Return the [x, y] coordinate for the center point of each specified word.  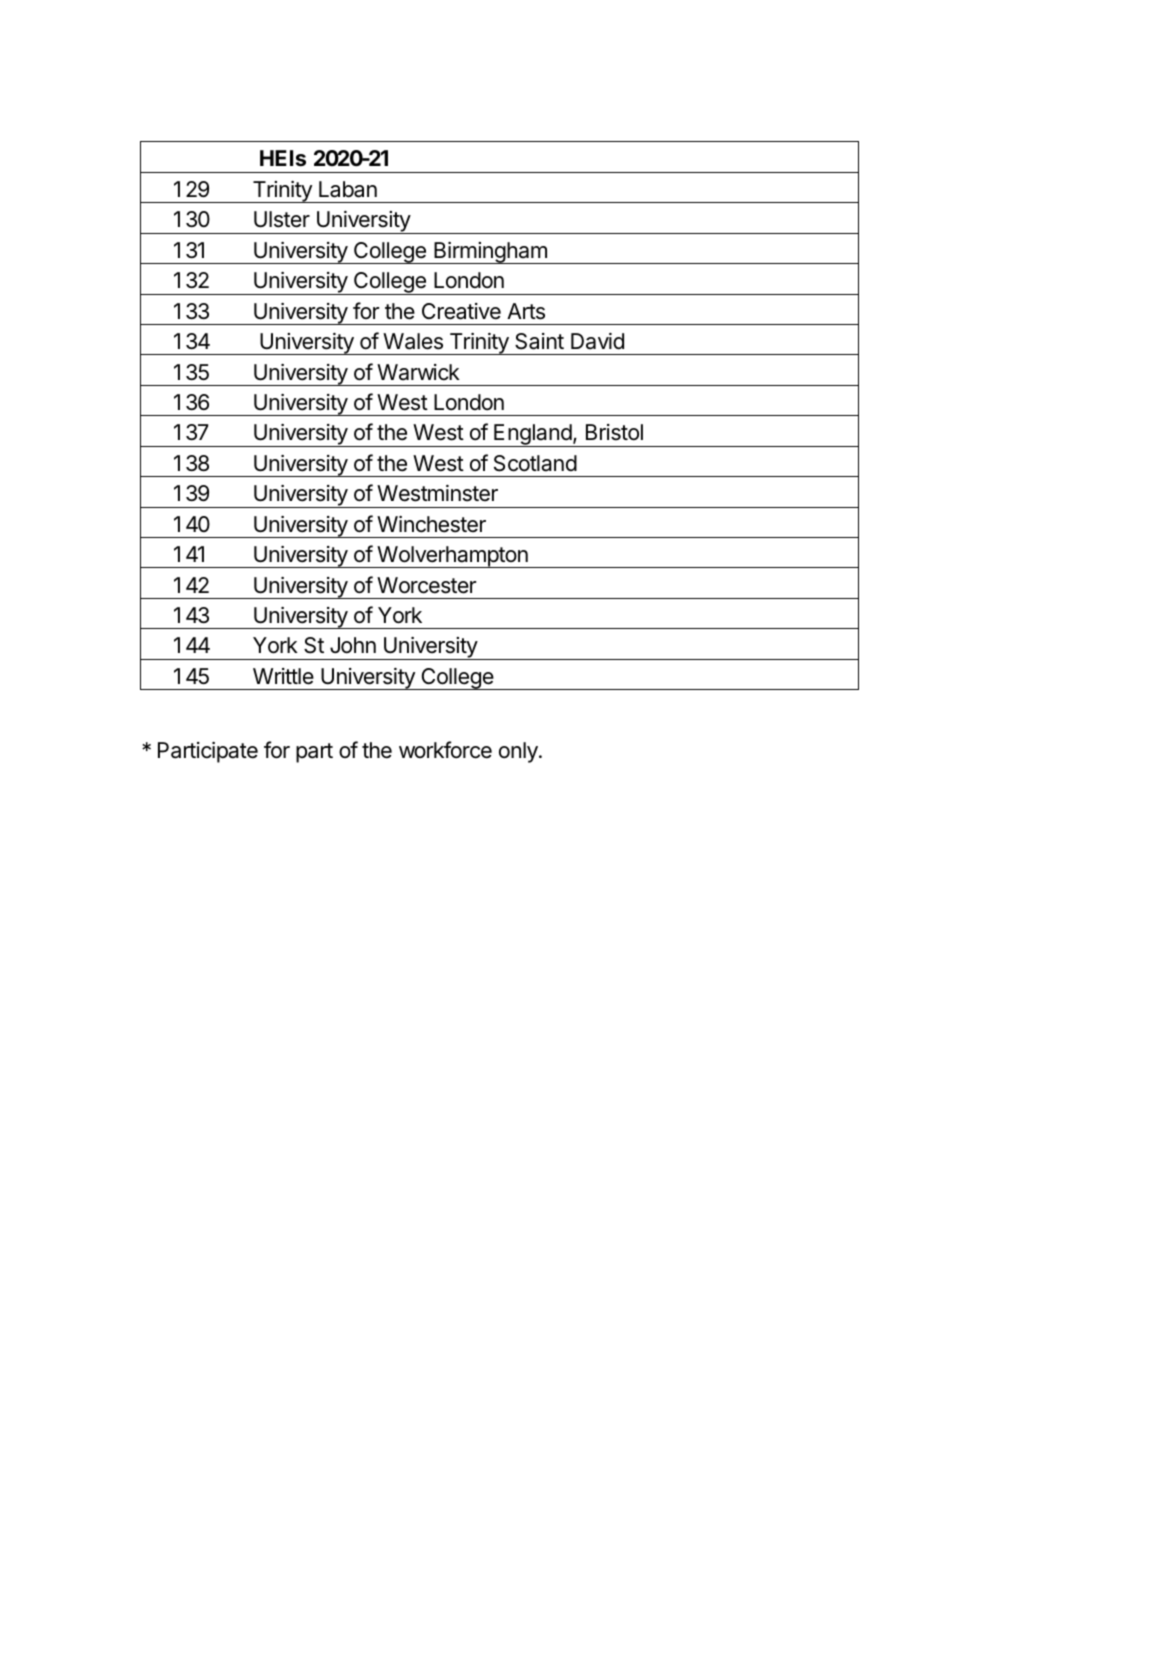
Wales [413, 341]
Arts [526, 311]
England [532, 435]
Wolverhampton [452, 557]
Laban [348, 189]
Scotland [535, 463]
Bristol [614, 432]
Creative [461, 311]
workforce [445, 750]
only [519, 752]
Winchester [431, 524]
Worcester [426, 585]
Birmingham [490, 253]
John [353, 645]
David [597, 341]
